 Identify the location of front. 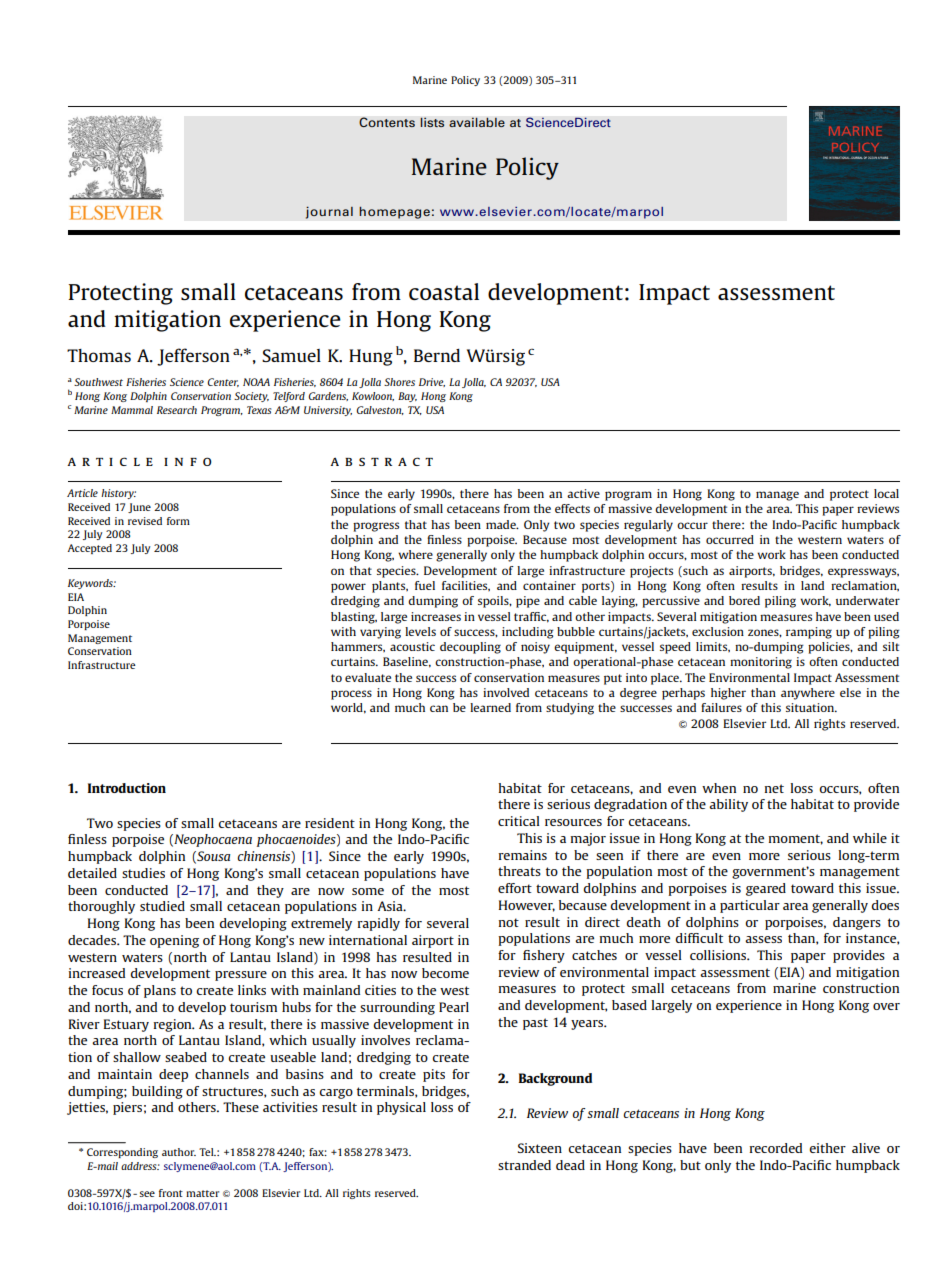
(171, 1193).
